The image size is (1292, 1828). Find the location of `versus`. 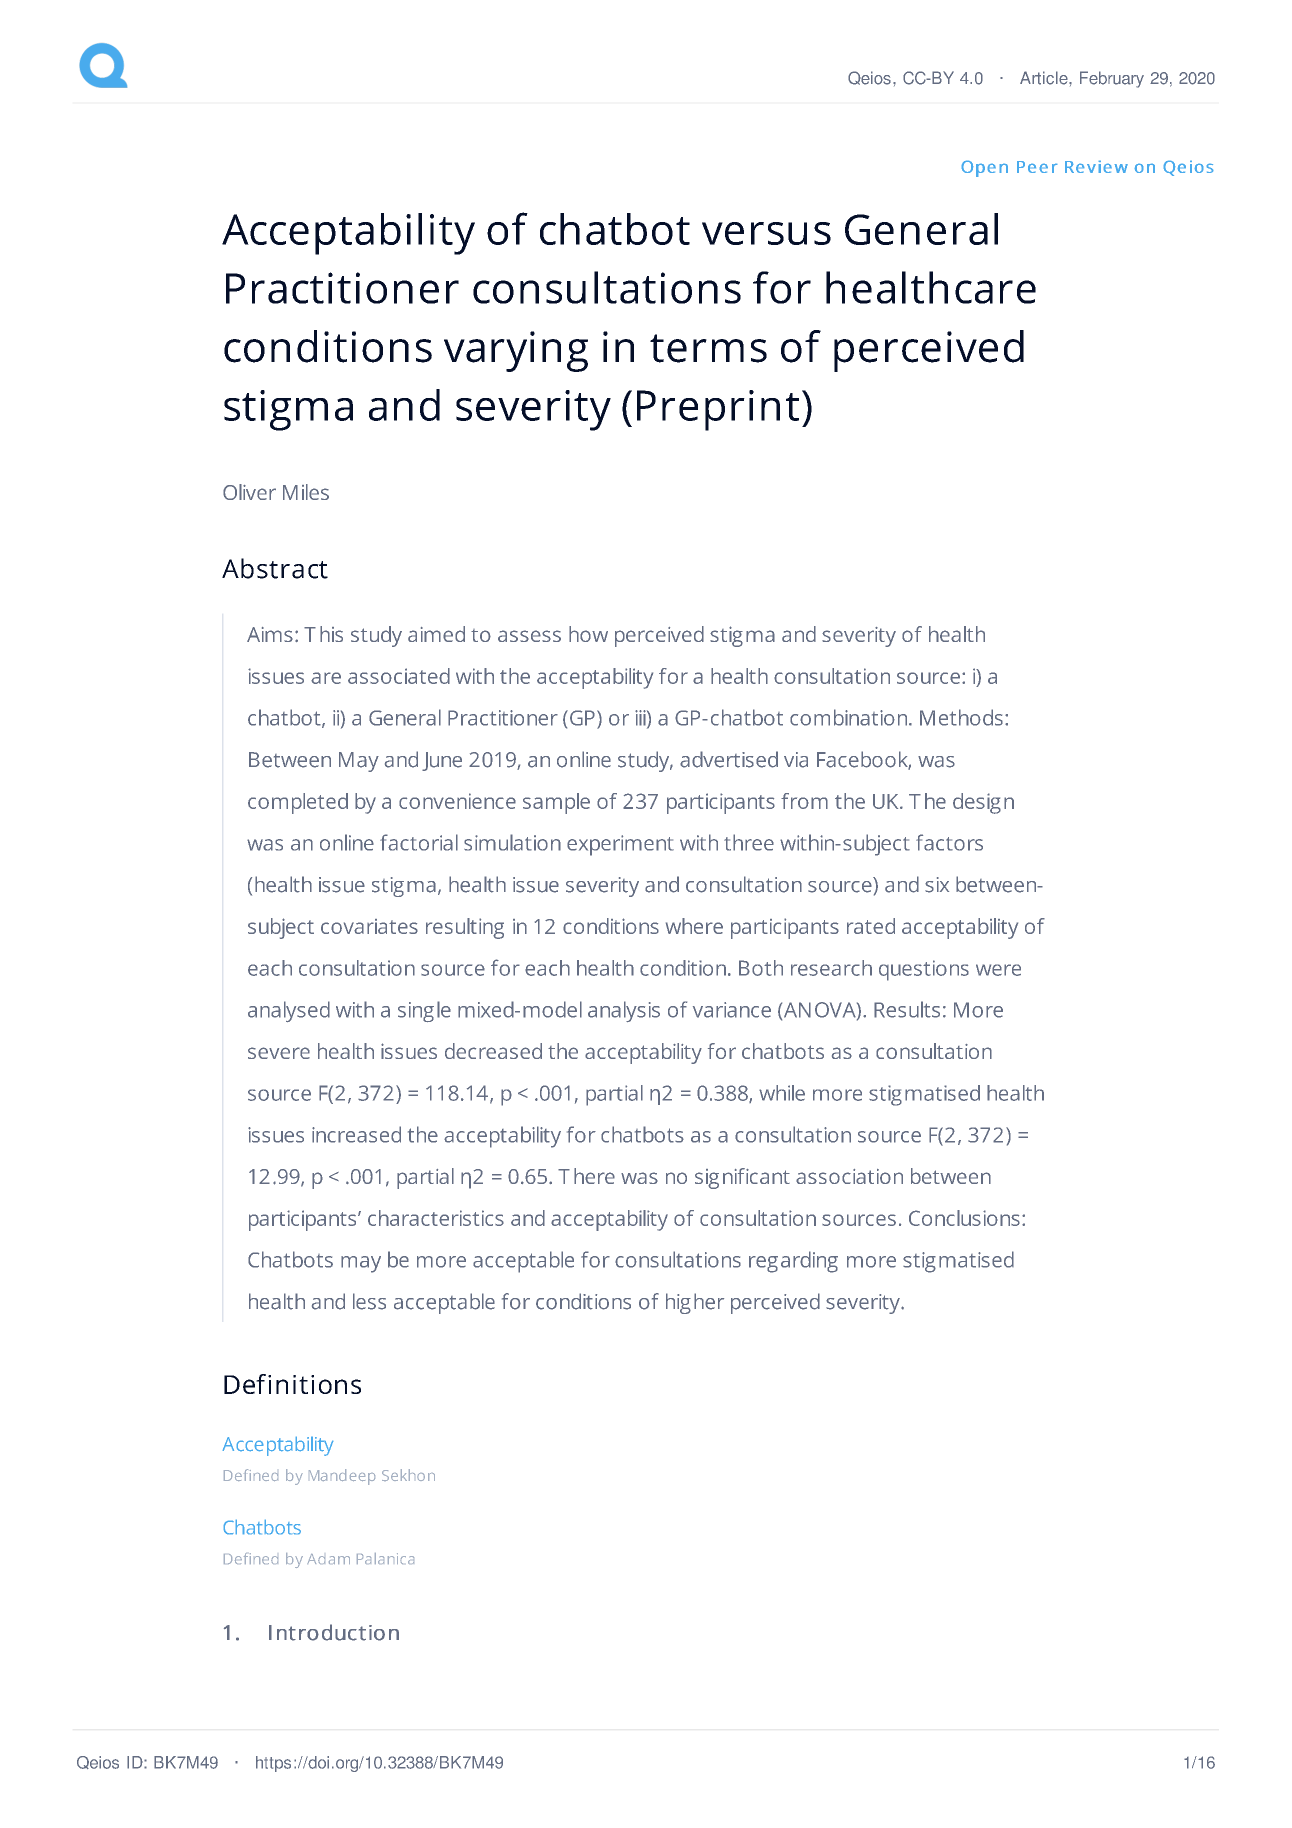

versus is located at coordinates (766, 233).
